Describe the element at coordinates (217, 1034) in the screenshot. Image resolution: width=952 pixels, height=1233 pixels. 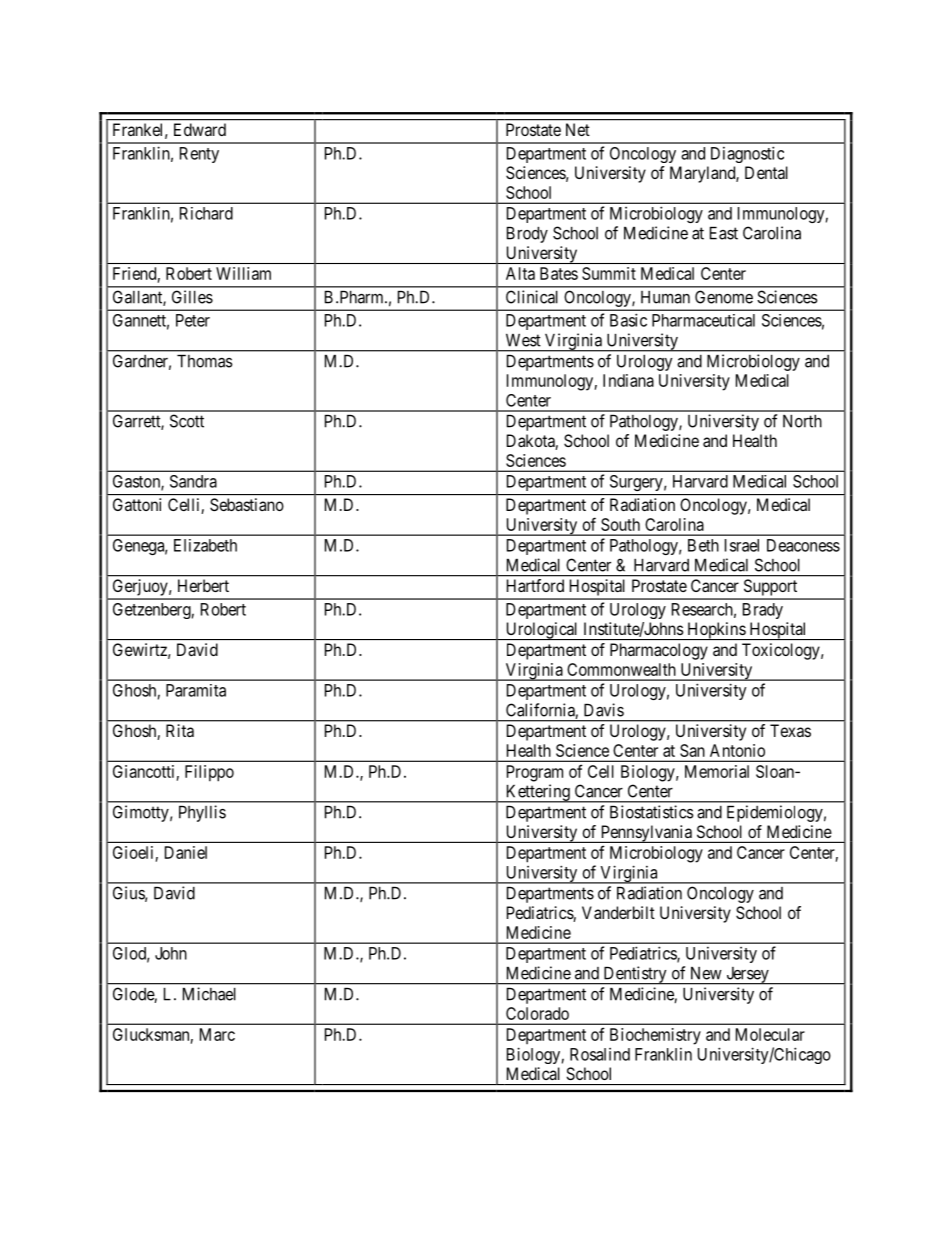
I see `Marc` at that location.
